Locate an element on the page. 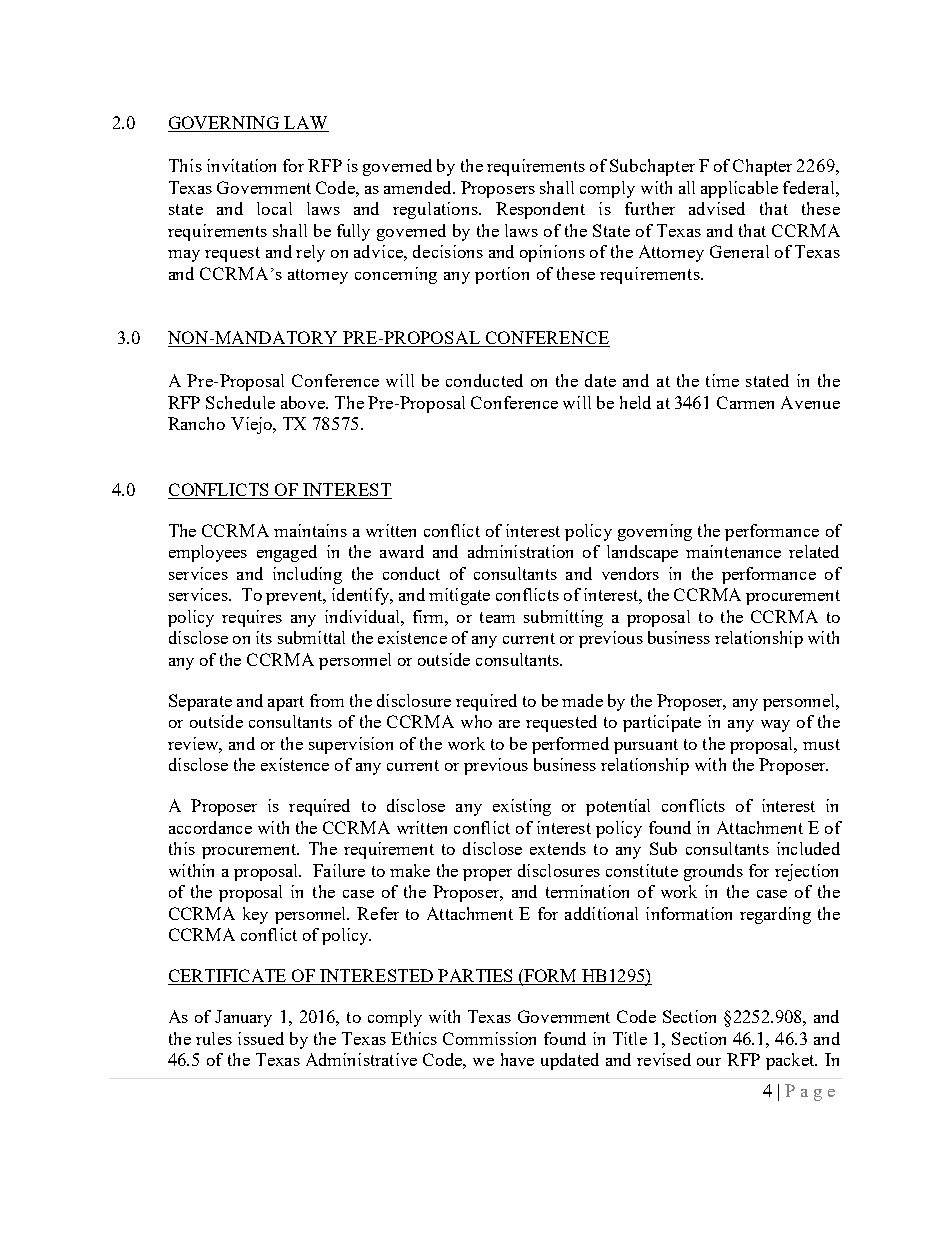  issued is located at coordinates (261, 1038).
